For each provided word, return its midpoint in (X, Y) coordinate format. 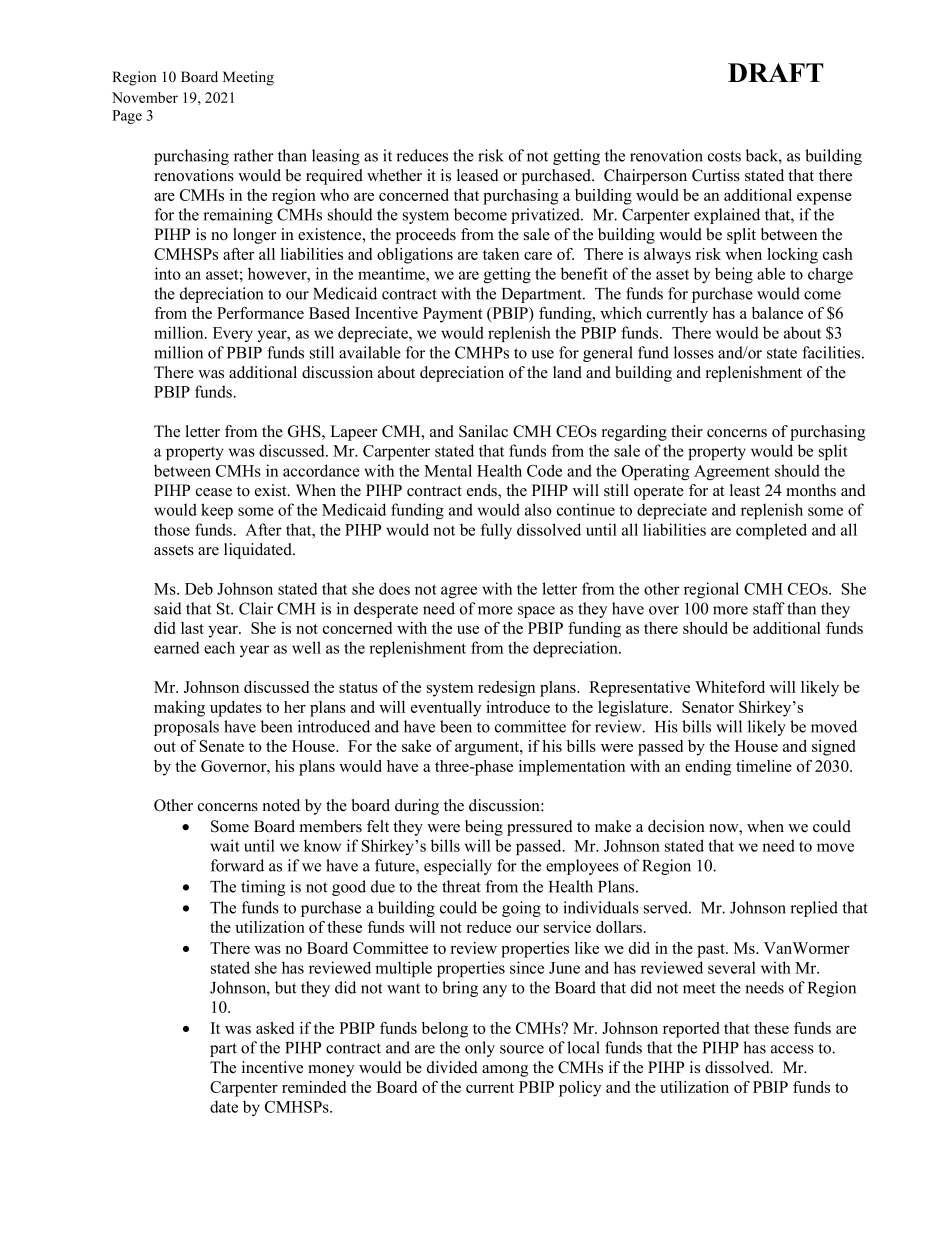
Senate (222, 746)
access (792, 1049)
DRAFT (775, 72)
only (480, 1049)
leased (478, 175)
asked (275, 1028)
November (145, 97)
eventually (446, 709)
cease (214, 492)
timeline (764, 766)
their (687, 431)
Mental (448, 470)
